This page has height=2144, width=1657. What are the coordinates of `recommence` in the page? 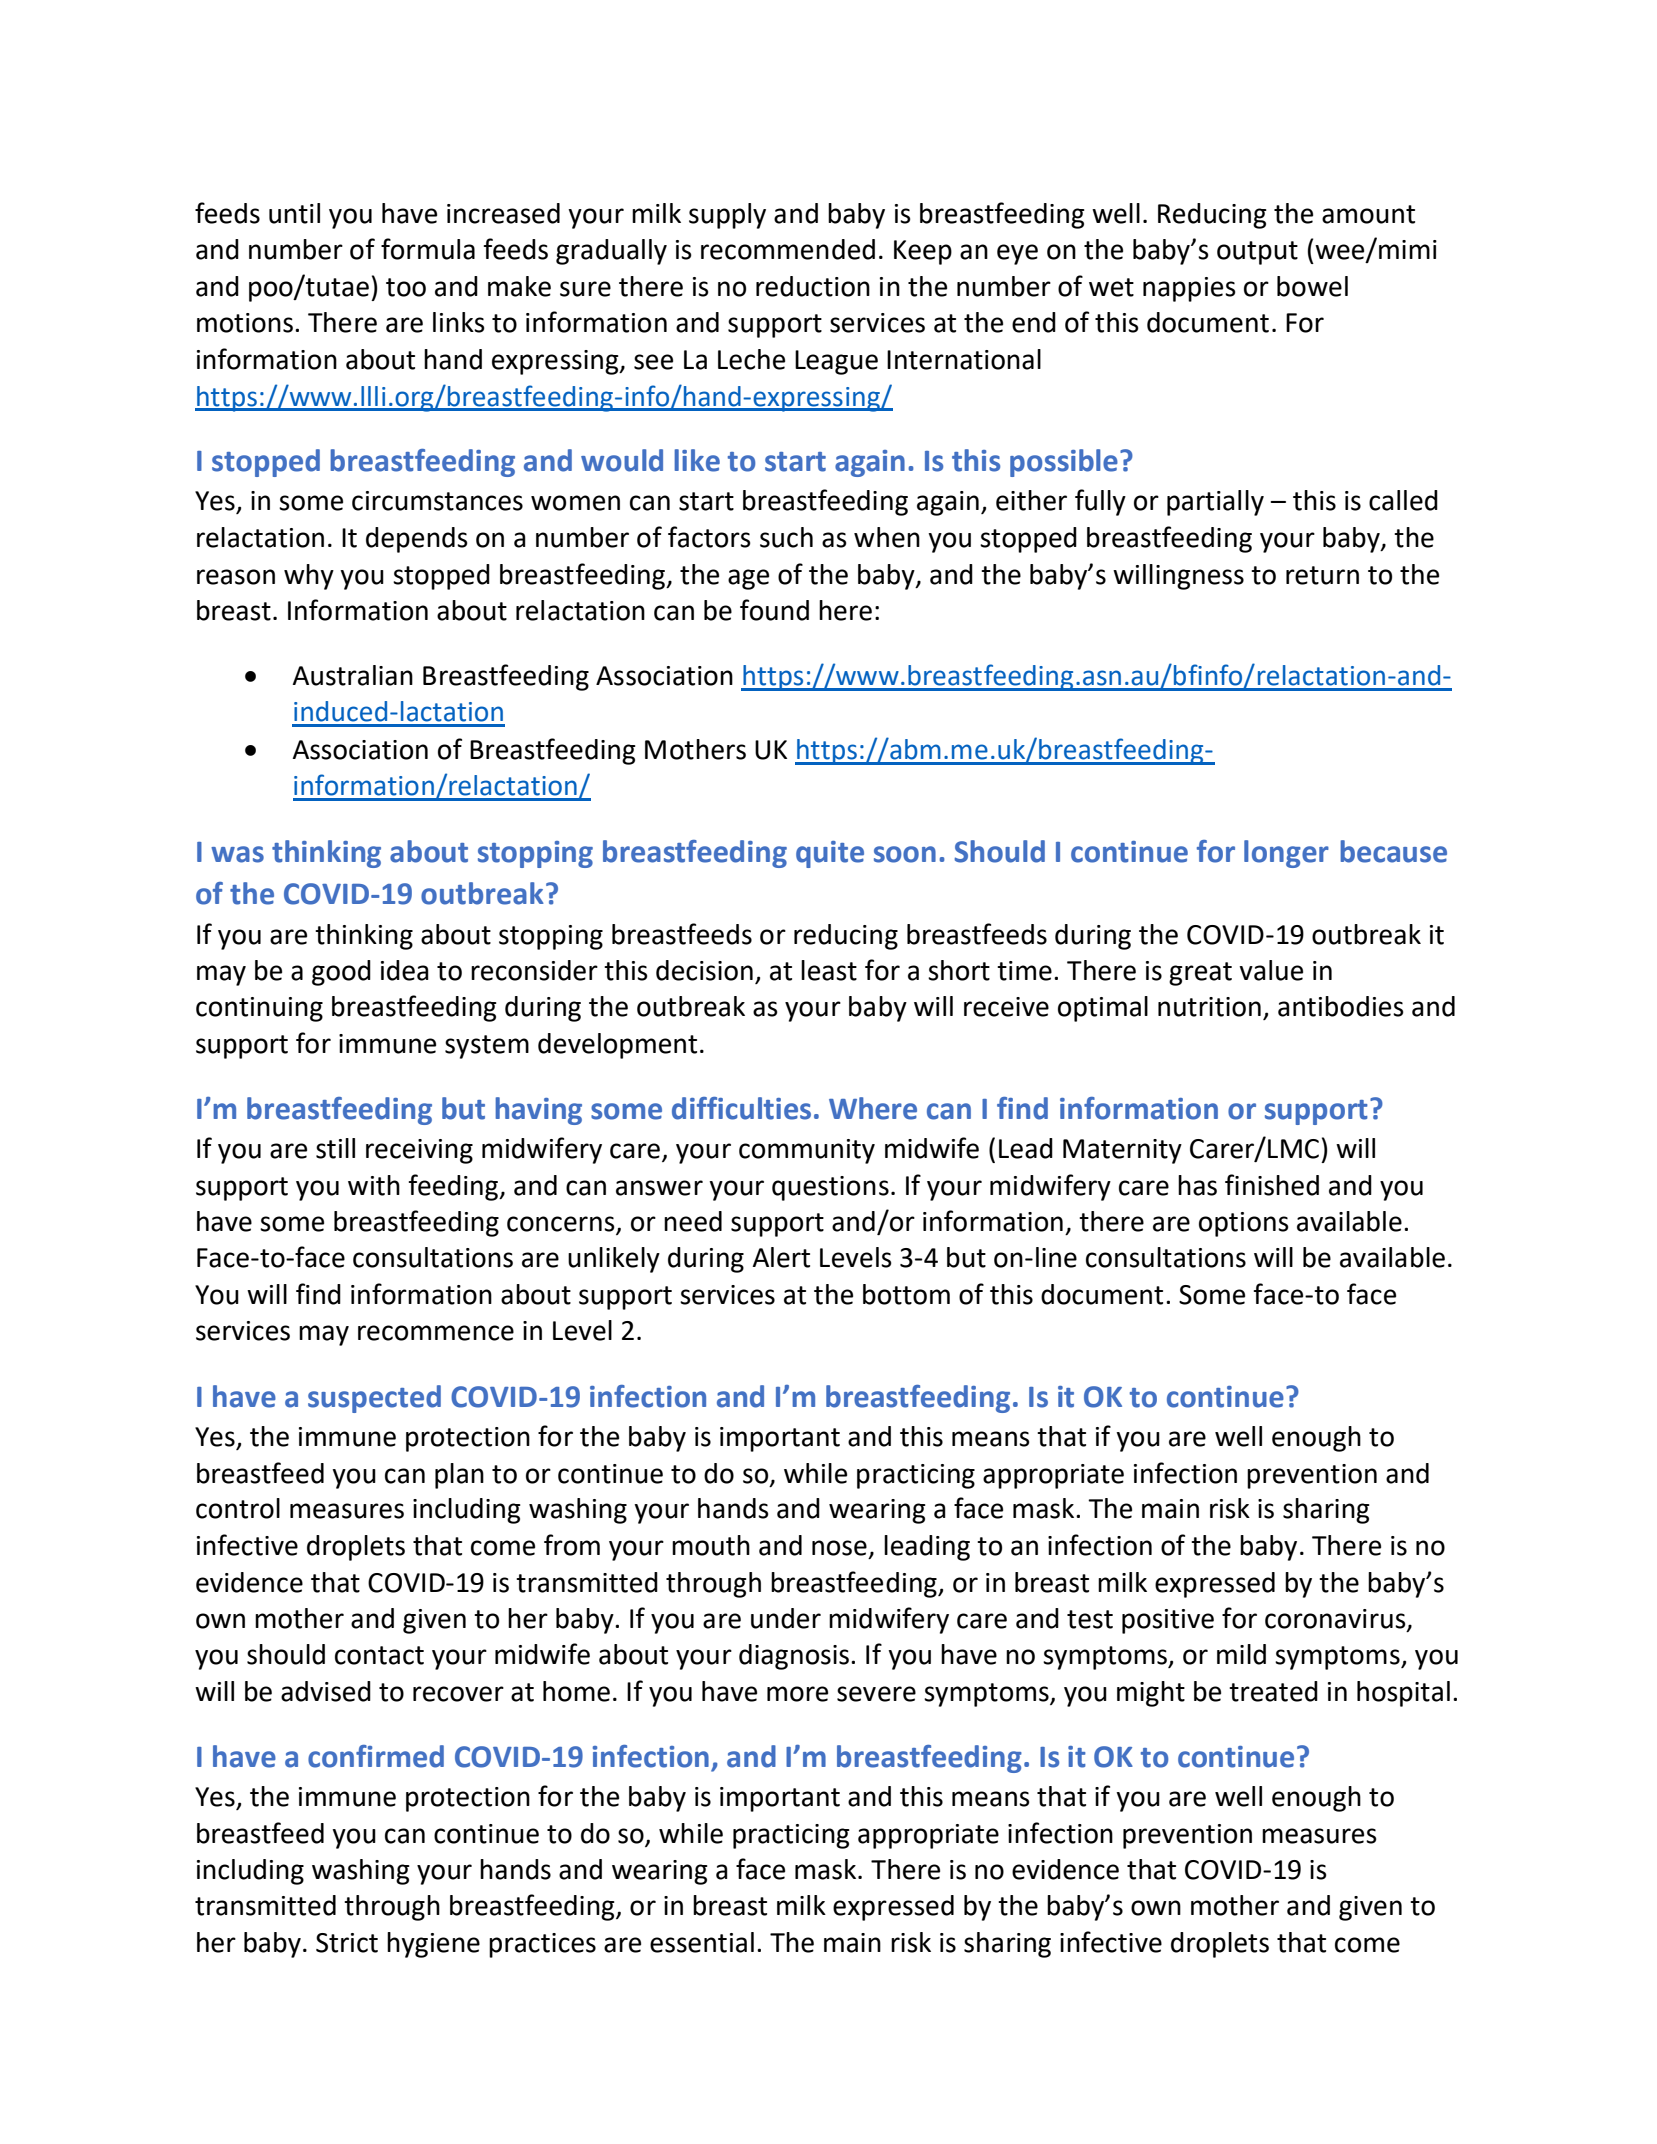 It's located at (436, 1333).
